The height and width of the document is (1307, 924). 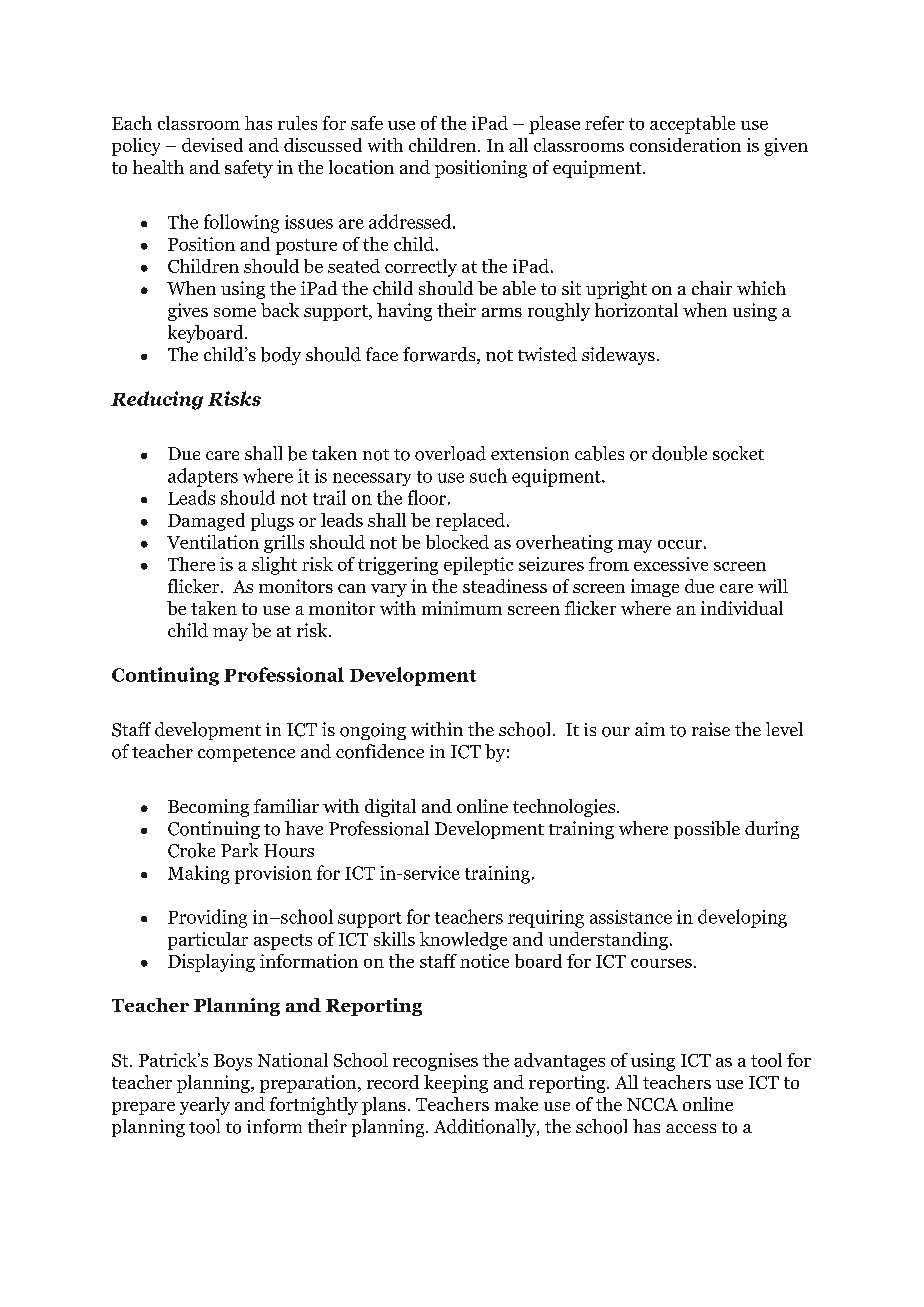 What do you see at coordinates (456, 1084) in the document?
I see `keeping` at bounding box center [456, 1084].
